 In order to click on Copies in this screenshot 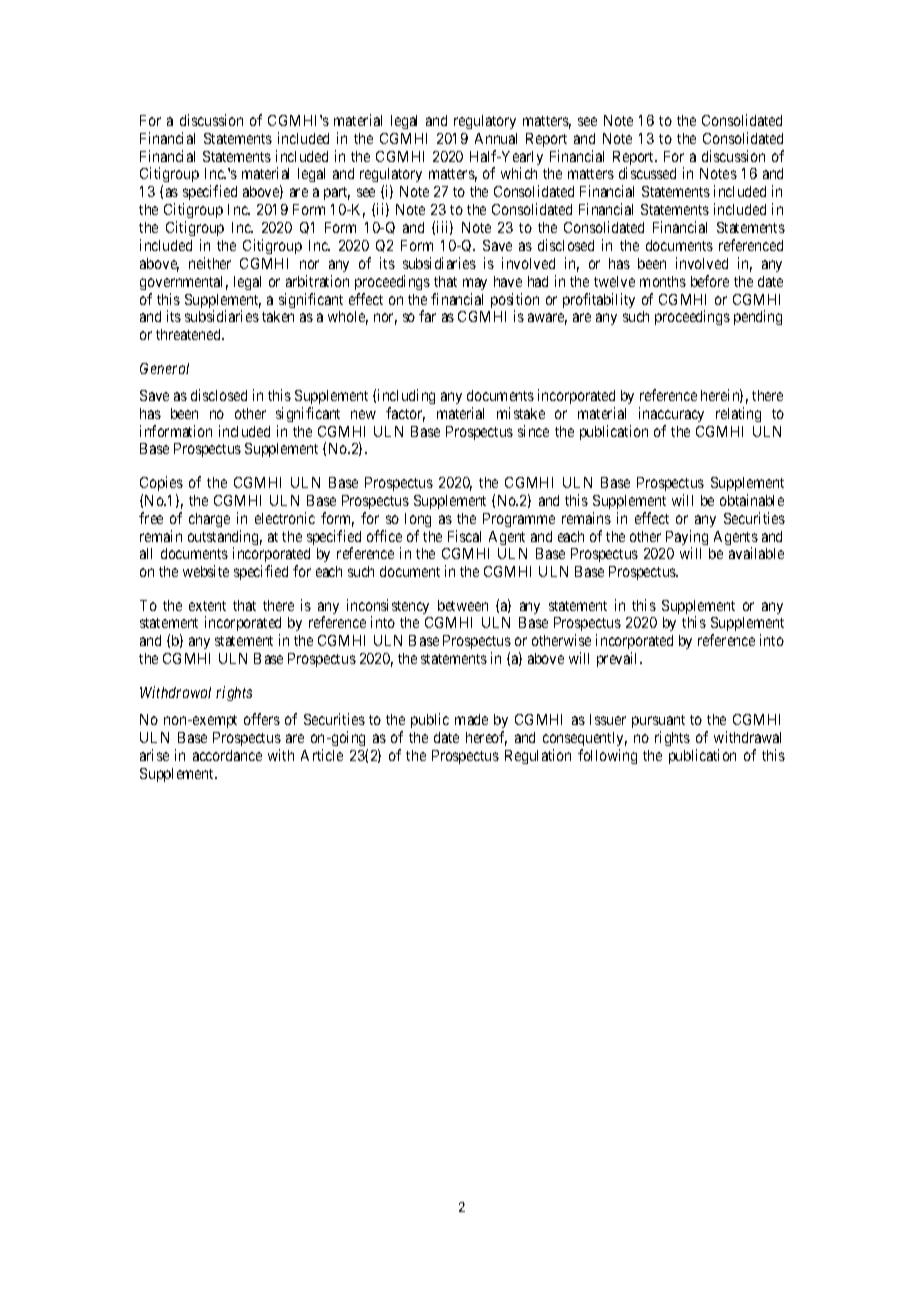, I will do `click(161, 483)`.
